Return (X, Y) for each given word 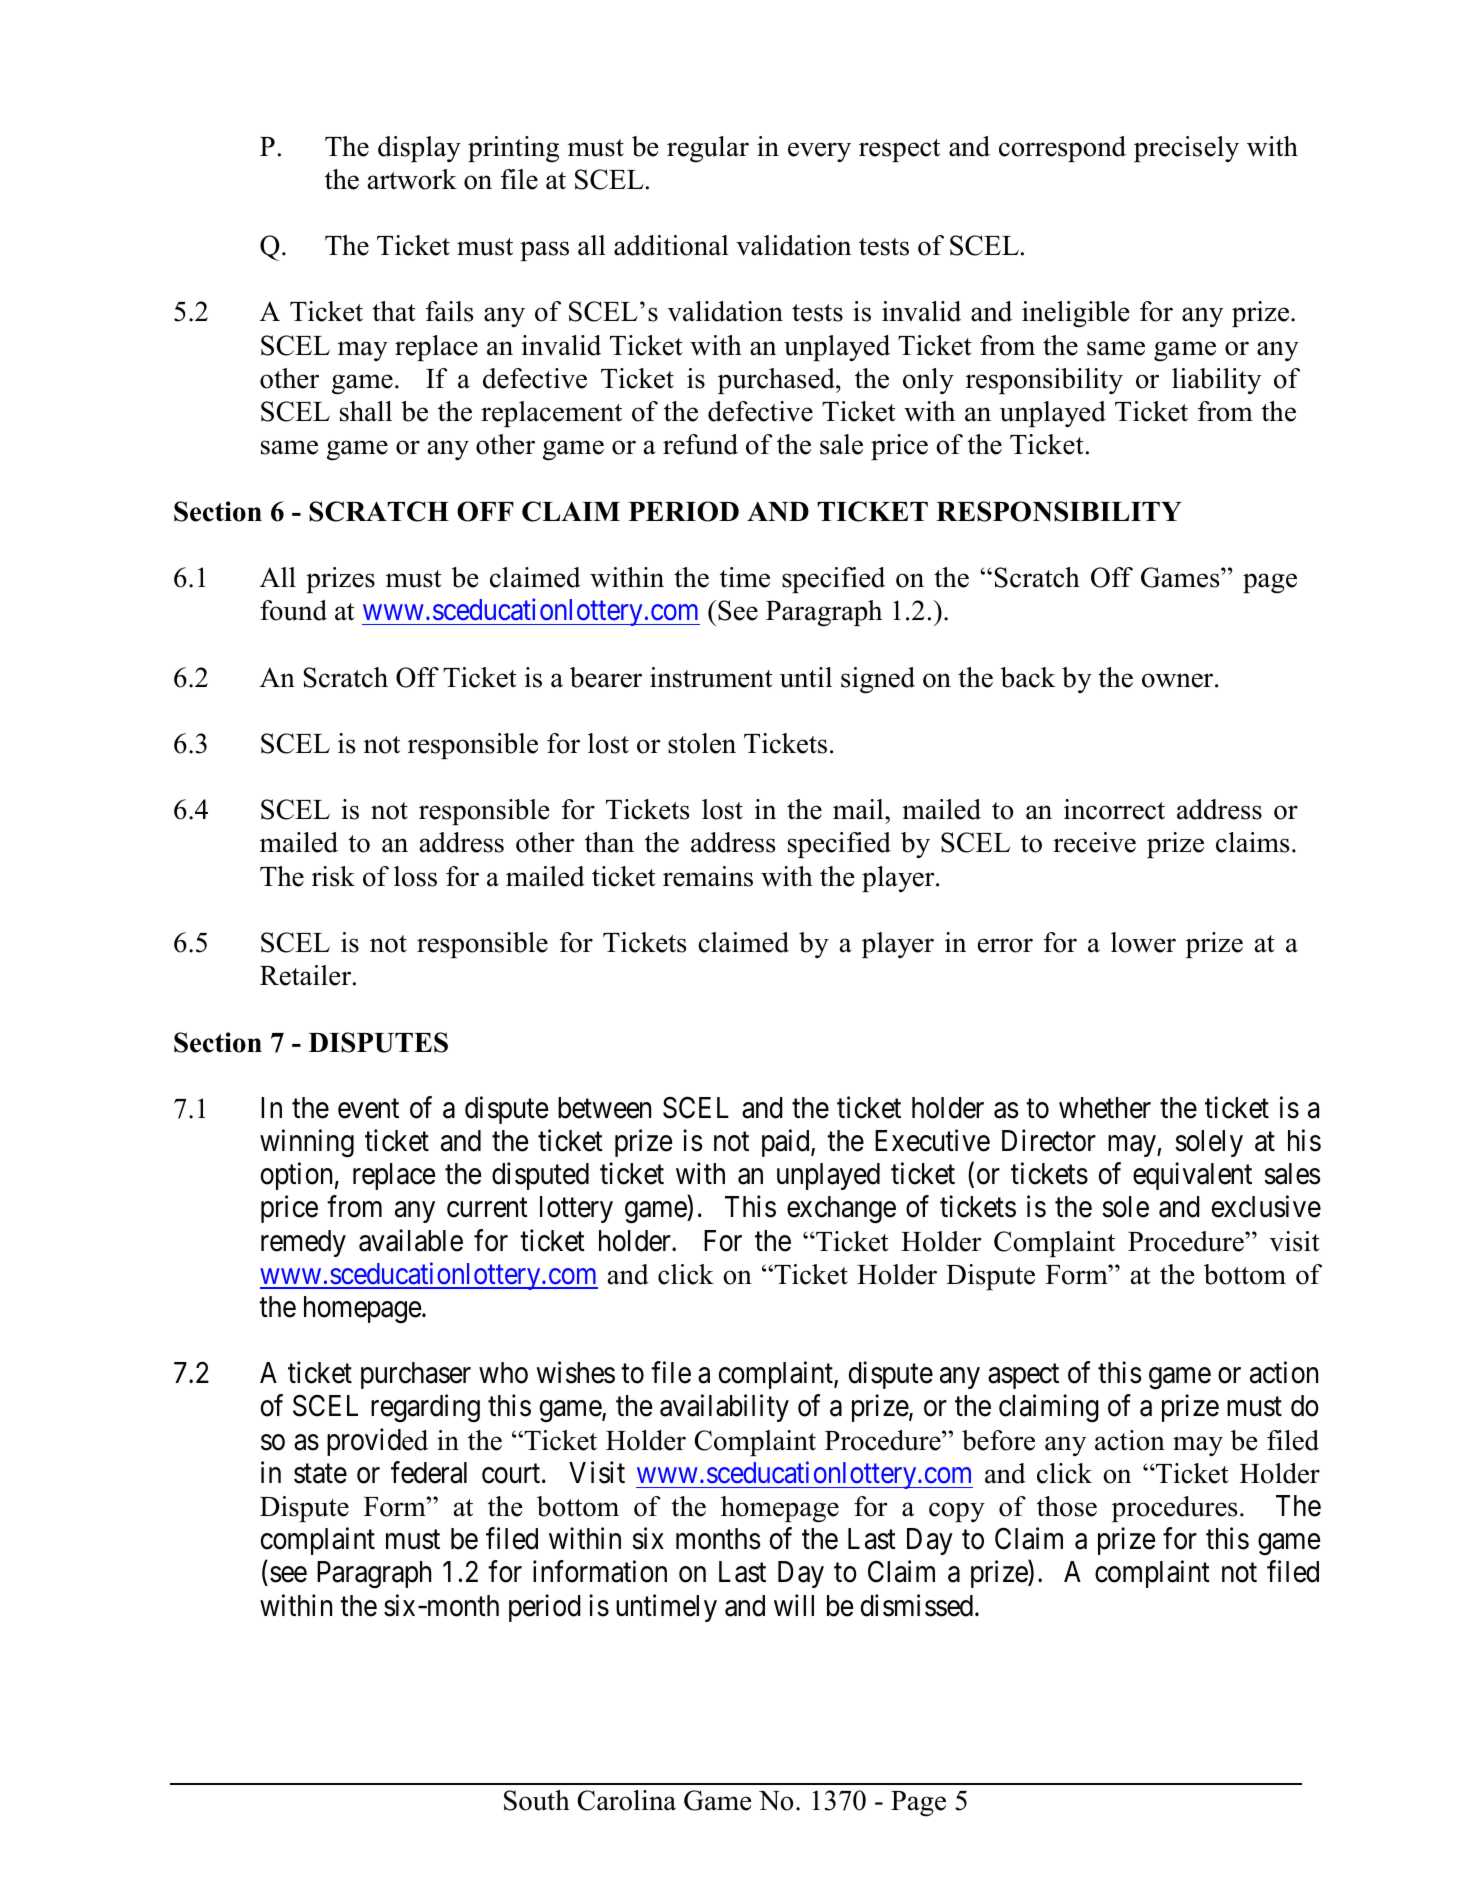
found (293, 610)
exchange (841, 1210)
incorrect (1114, 809)
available (411, 1240)
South (537, 1800)
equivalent (1192, 1176)
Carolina (627, 1800)
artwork (412, 179)
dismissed (918, 1605)
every (819, 152)
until (806, 677)
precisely (1186, 149)
